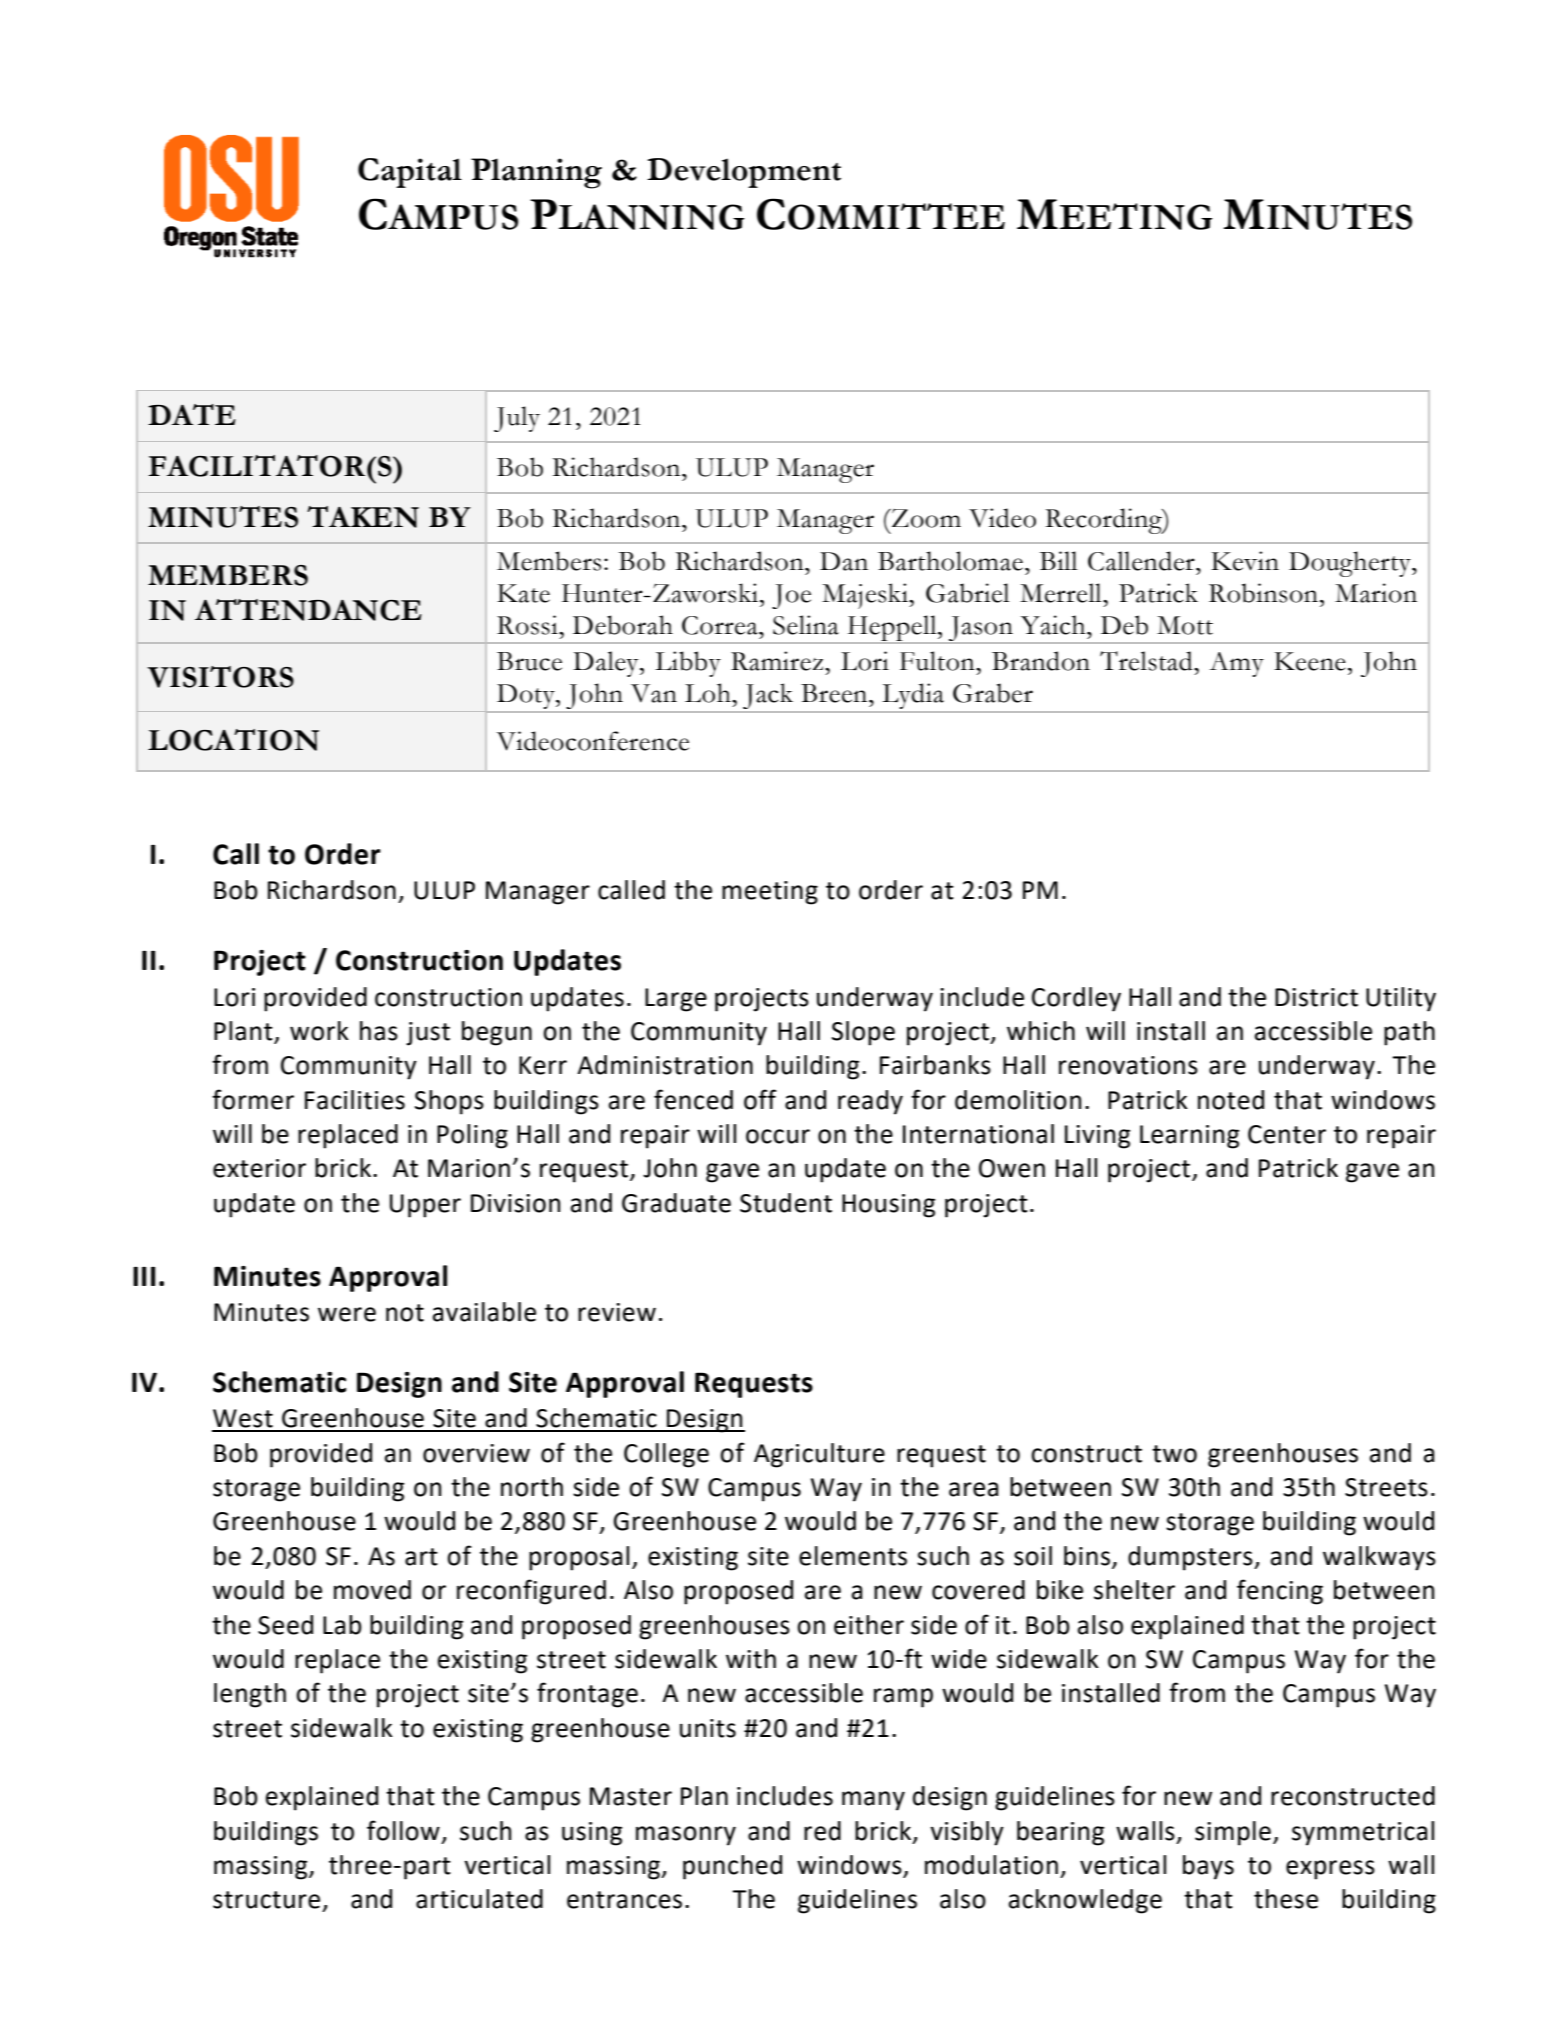 The image size is (1566, 2027). Describe the element at coordinates (732, 1867) in the image. I see `punched` at that location.
